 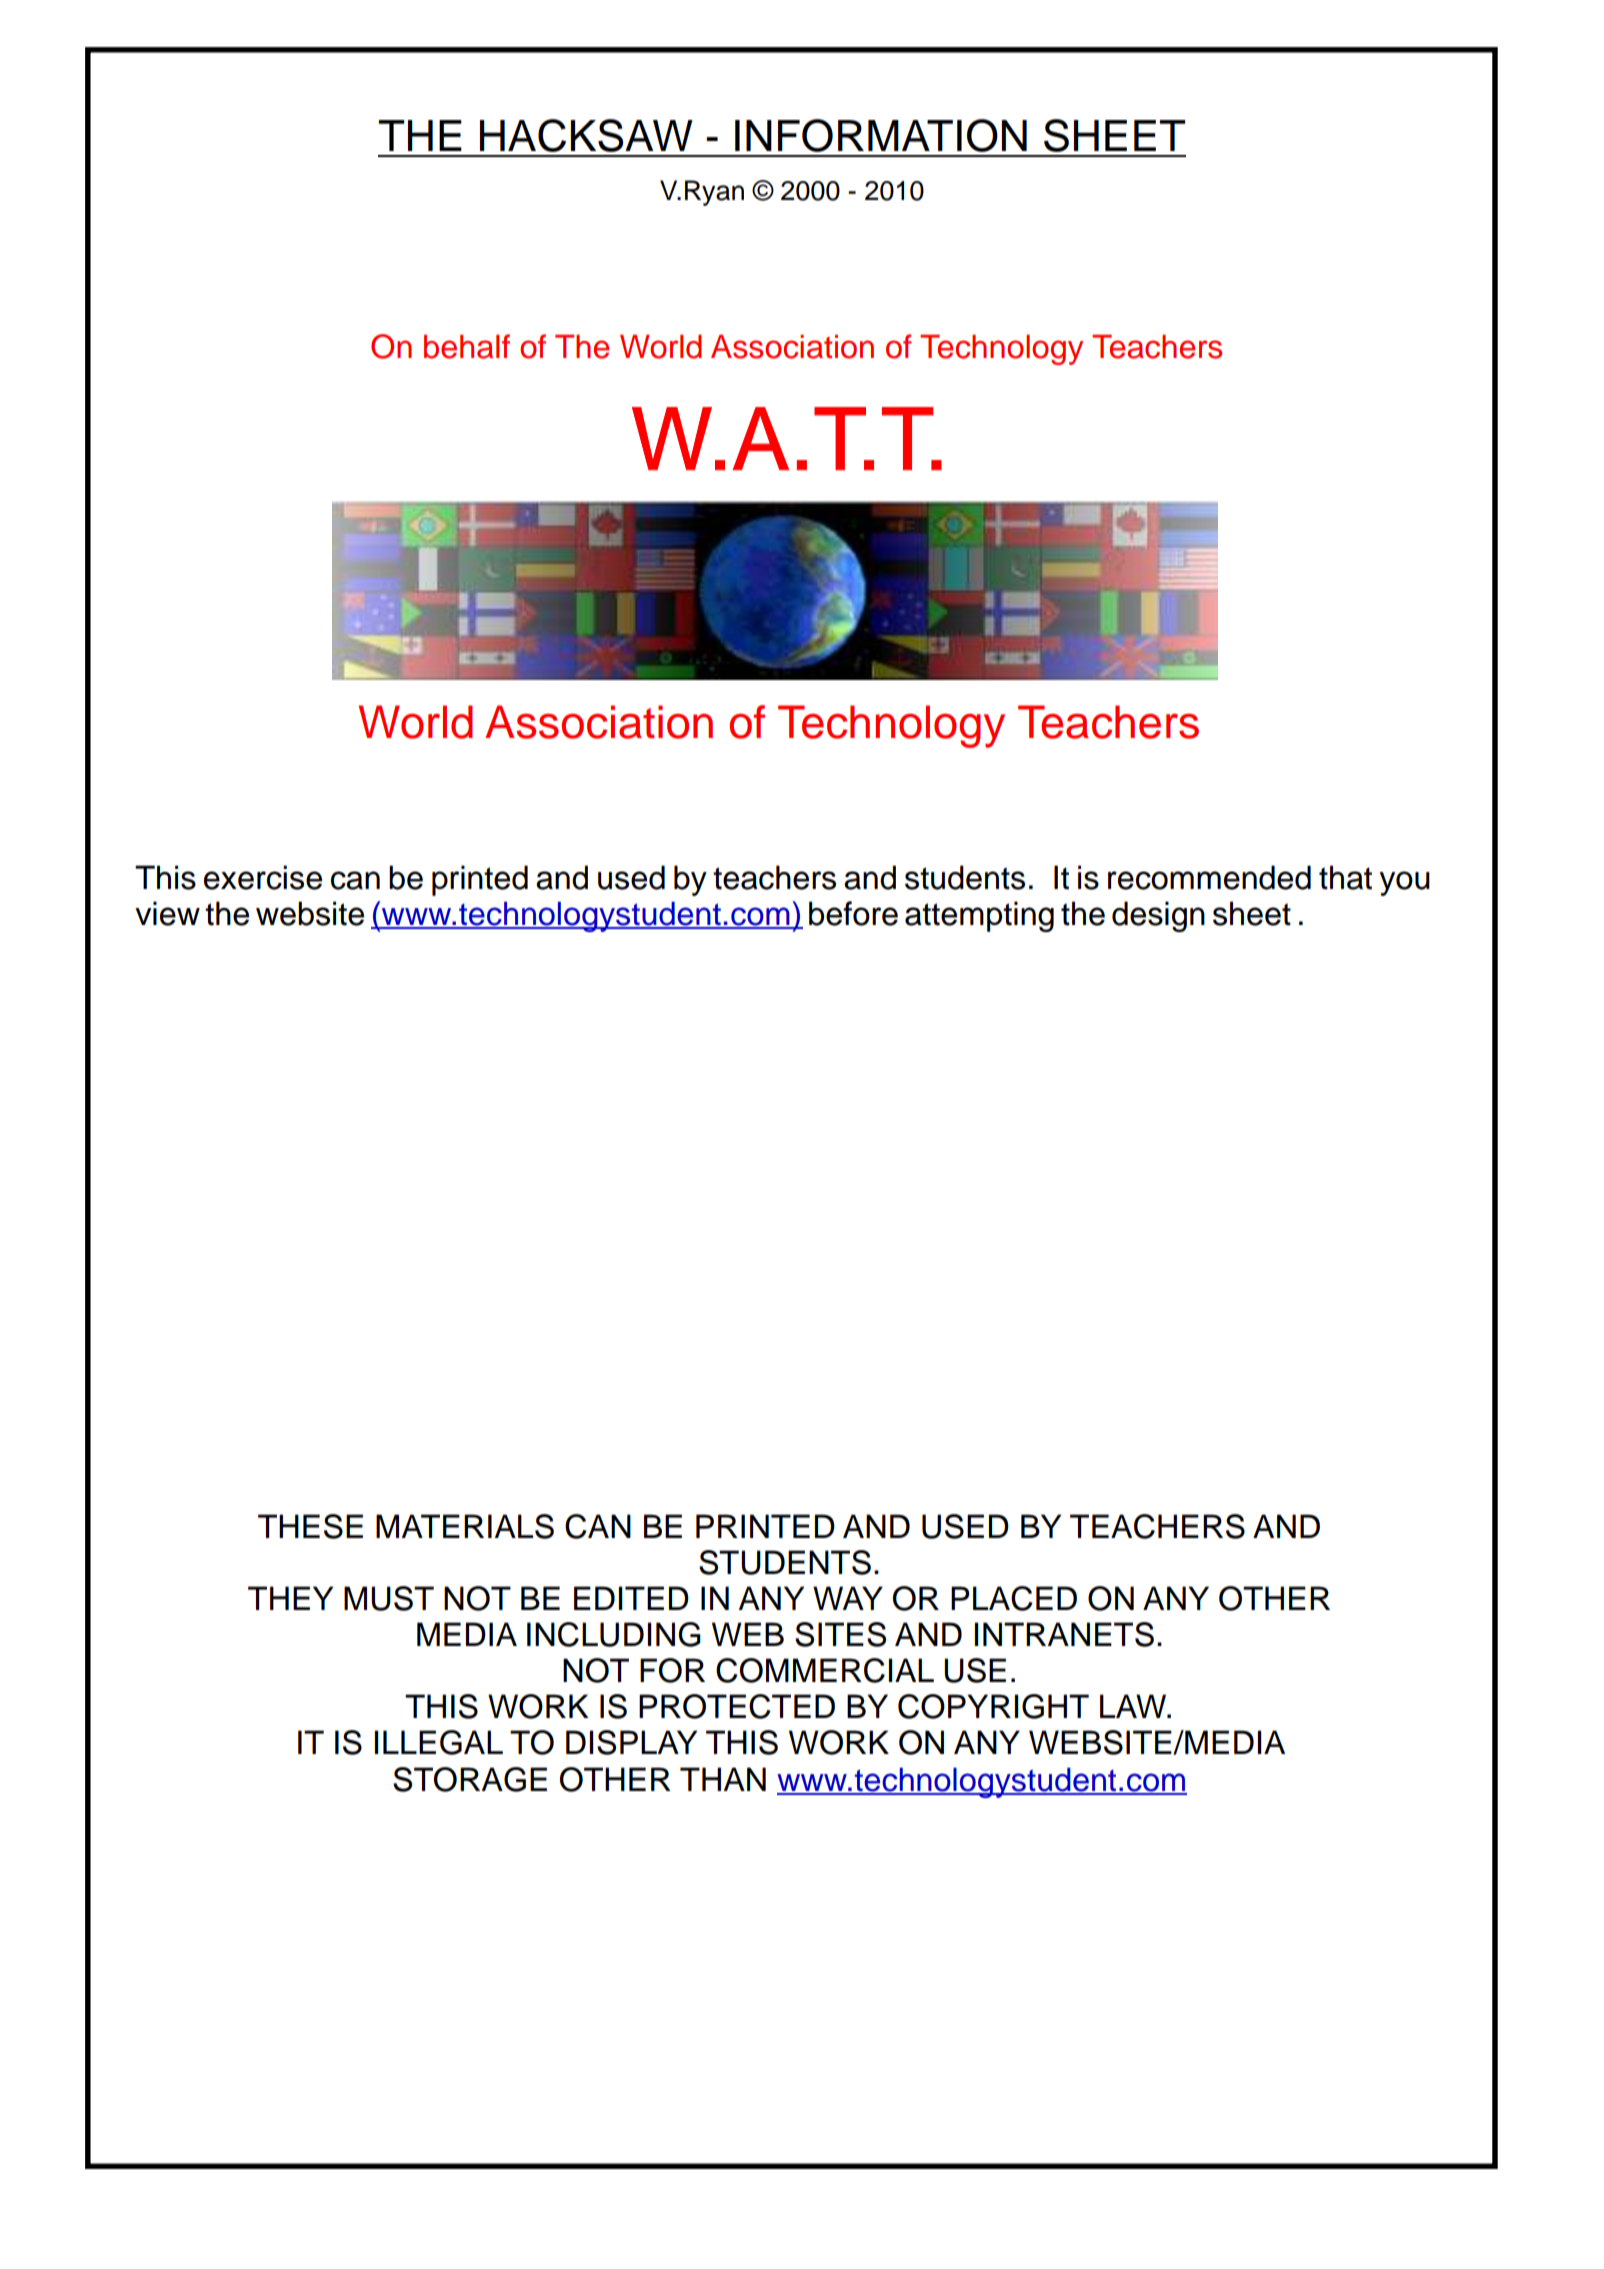 I want to click on ILLEGAL, so click(x=439, y=1742).
